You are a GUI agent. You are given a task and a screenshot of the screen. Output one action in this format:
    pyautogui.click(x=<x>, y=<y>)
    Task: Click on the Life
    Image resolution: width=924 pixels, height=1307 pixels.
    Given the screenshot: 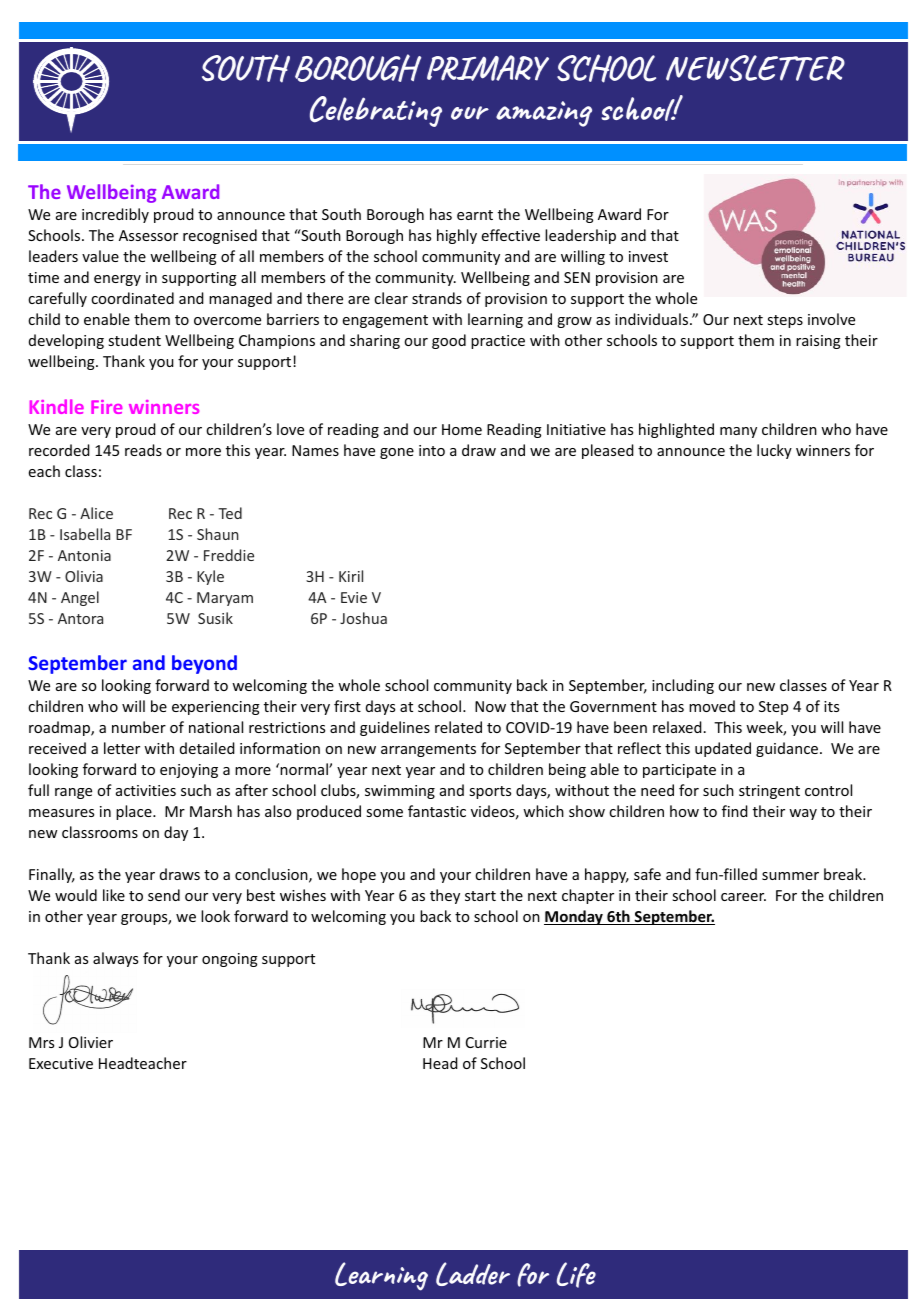 What is the action you would take?
    pyautogui.click(x=576, y=1275)
